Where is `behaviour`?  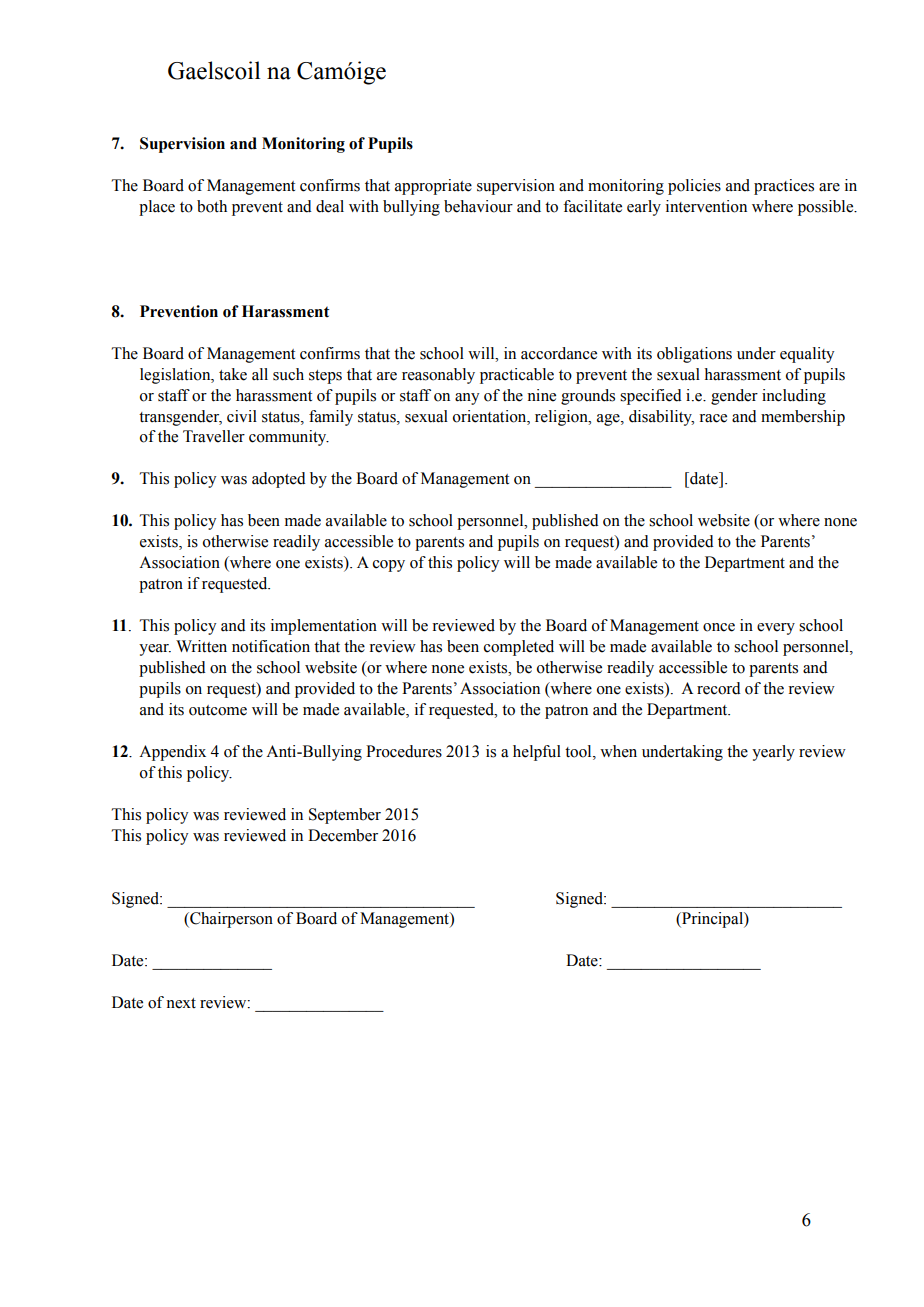 behaviour is located at coordinates (478, 206).
